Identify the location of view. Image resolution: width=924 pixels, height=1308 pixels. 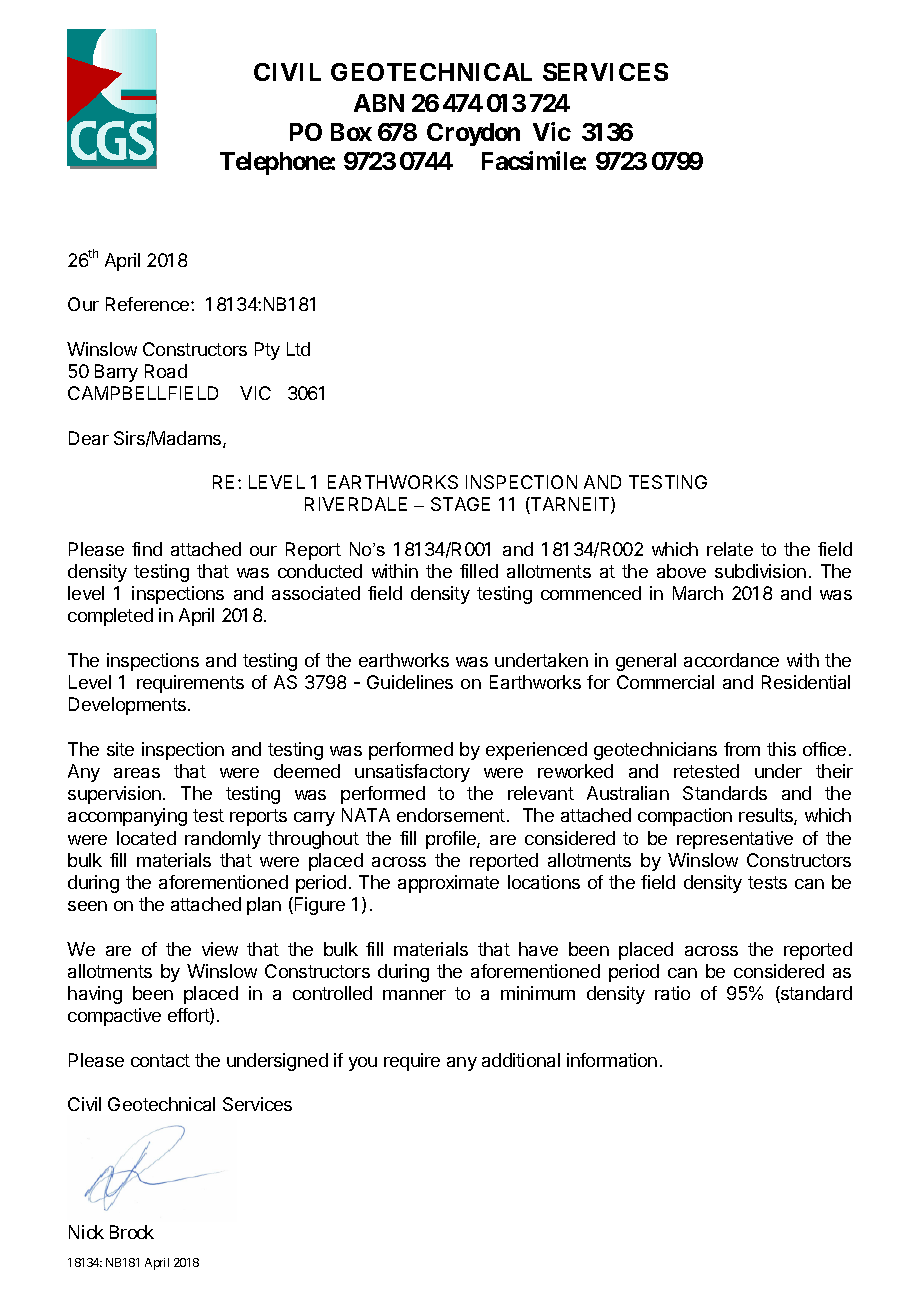
(220, 949).
